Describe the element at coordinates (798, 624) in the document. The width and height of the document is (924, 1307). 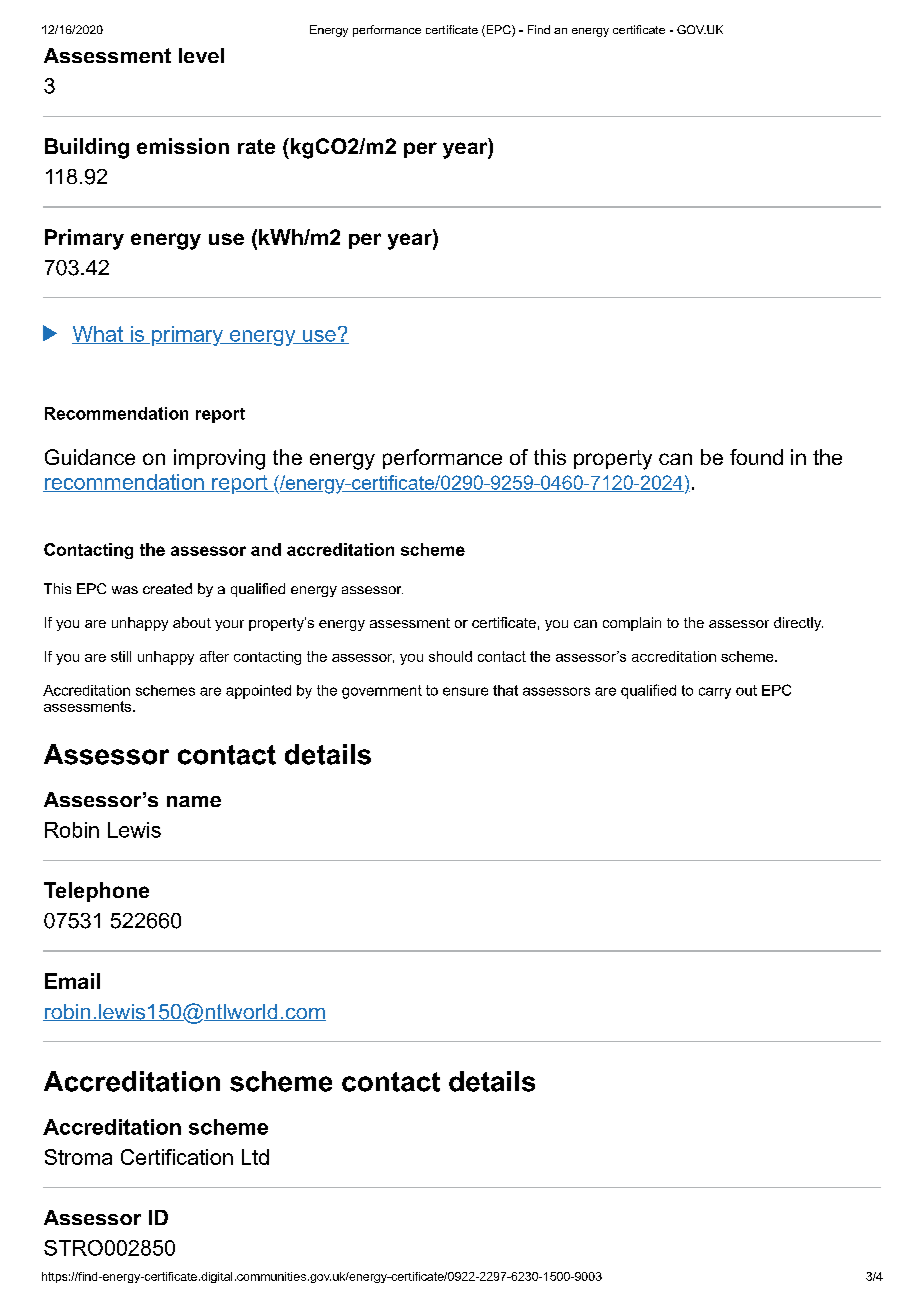
I see `directly` at that location.
